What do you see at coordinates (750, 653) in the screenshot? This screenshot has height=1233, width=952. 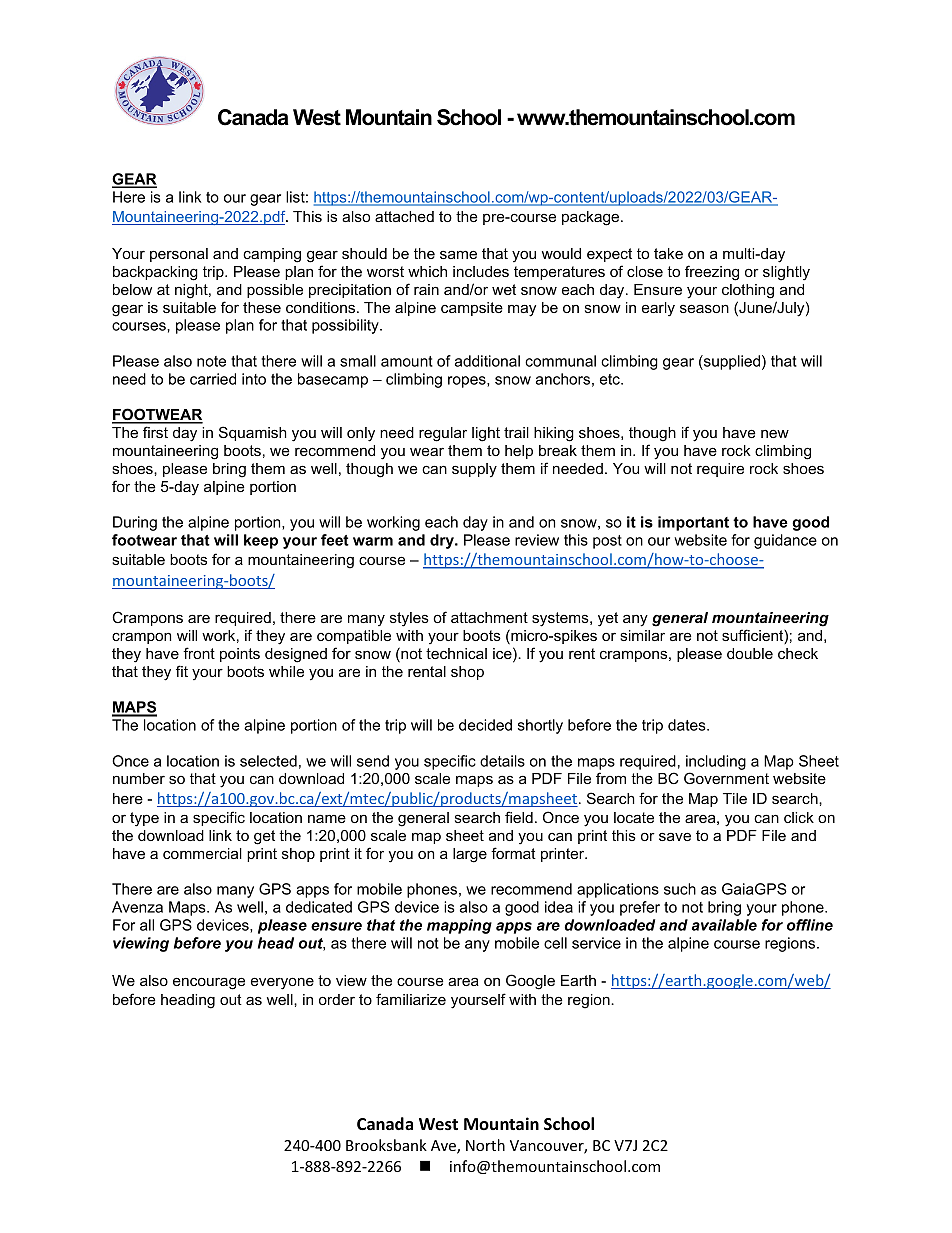 I see `double` at bounding box center [750, 653].
